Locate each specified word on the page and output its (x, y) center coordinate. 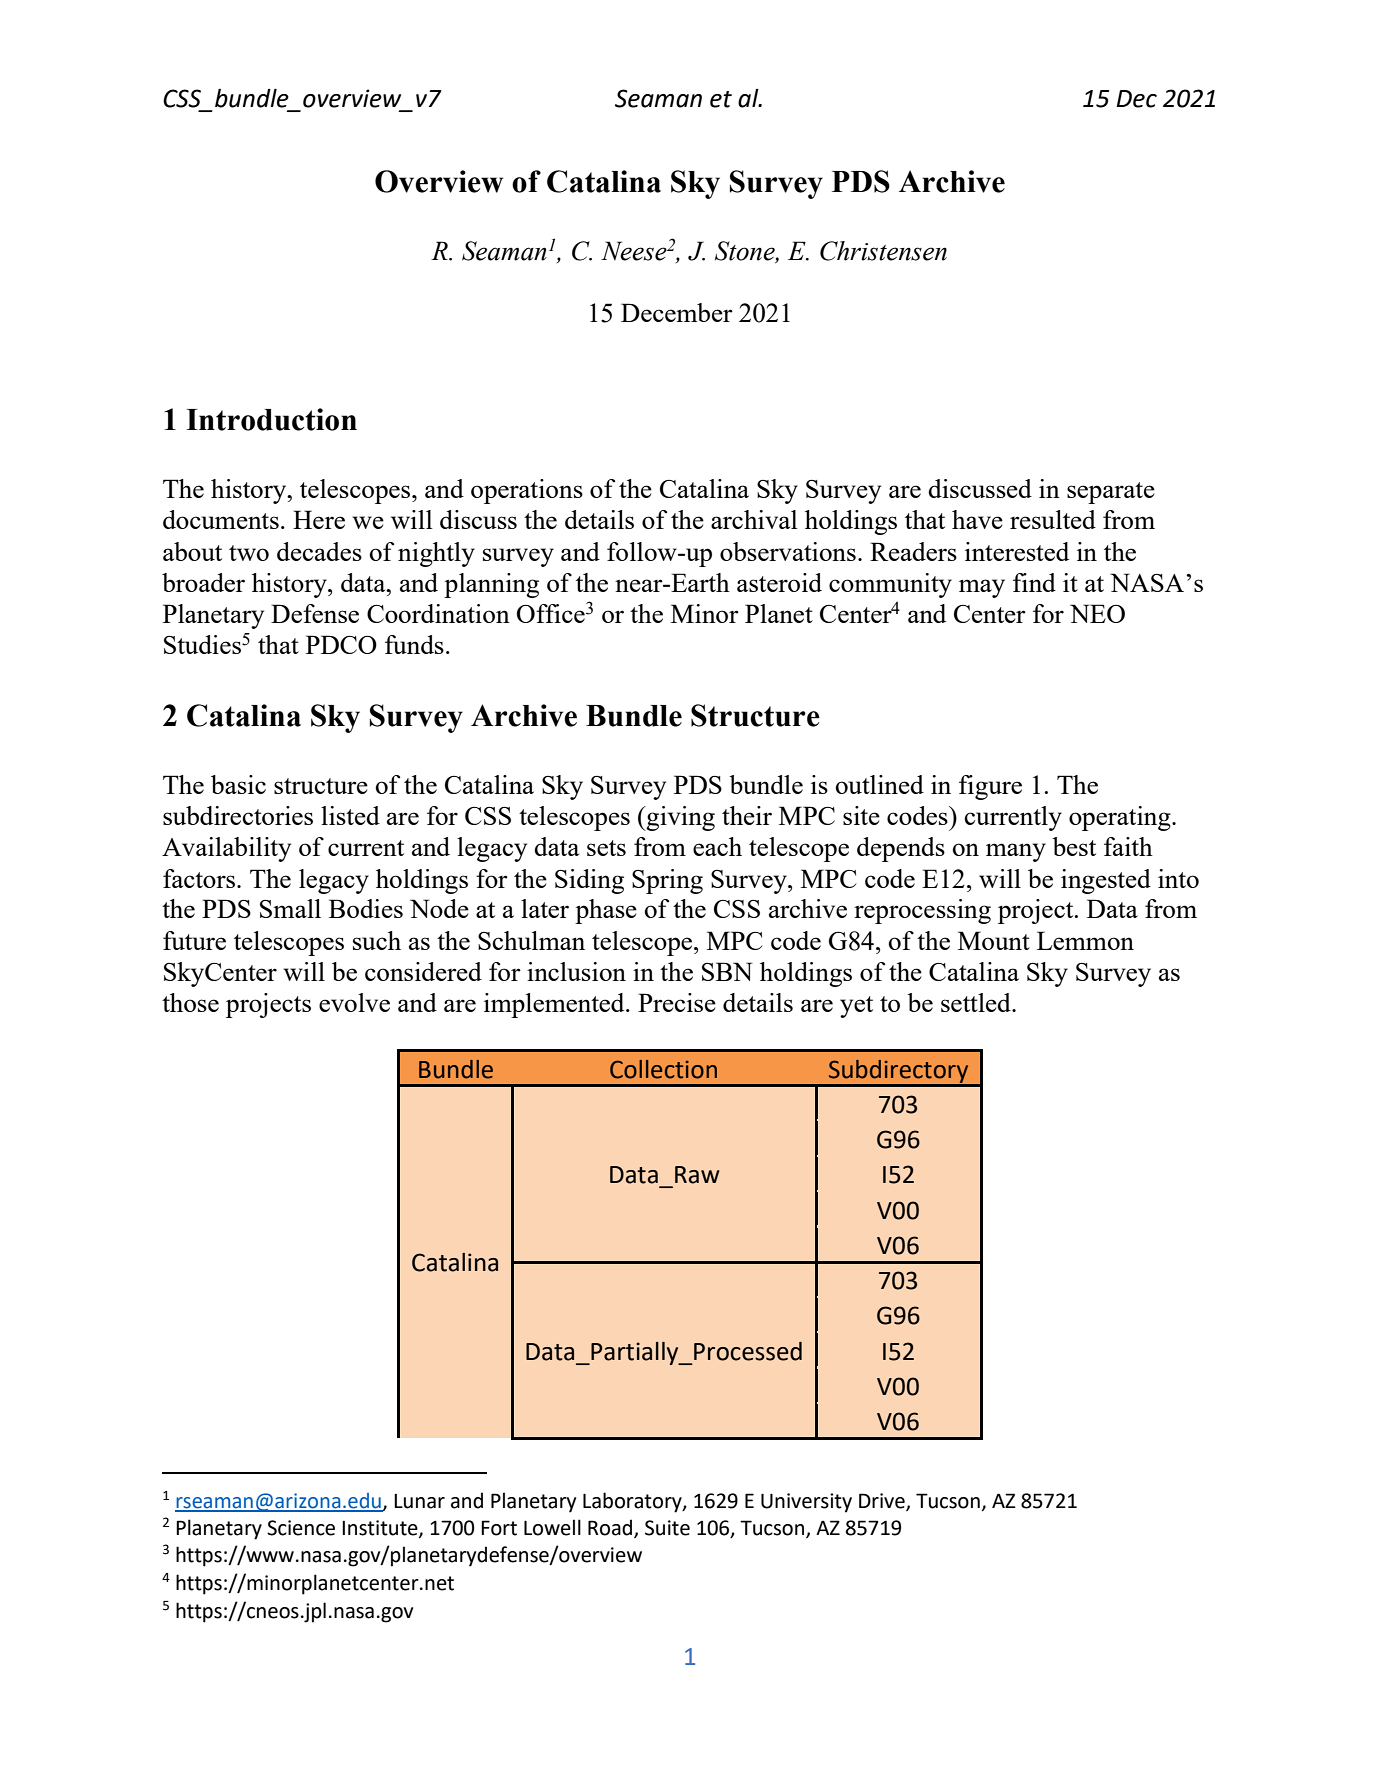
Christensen (883, 251)
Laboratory (633, 1502)
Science (301, 1528)
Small (290, 908)
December (677, 312)
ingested (1106, 881)
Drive (883, 1501)
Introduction (271, 419)
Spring (667, 881)
